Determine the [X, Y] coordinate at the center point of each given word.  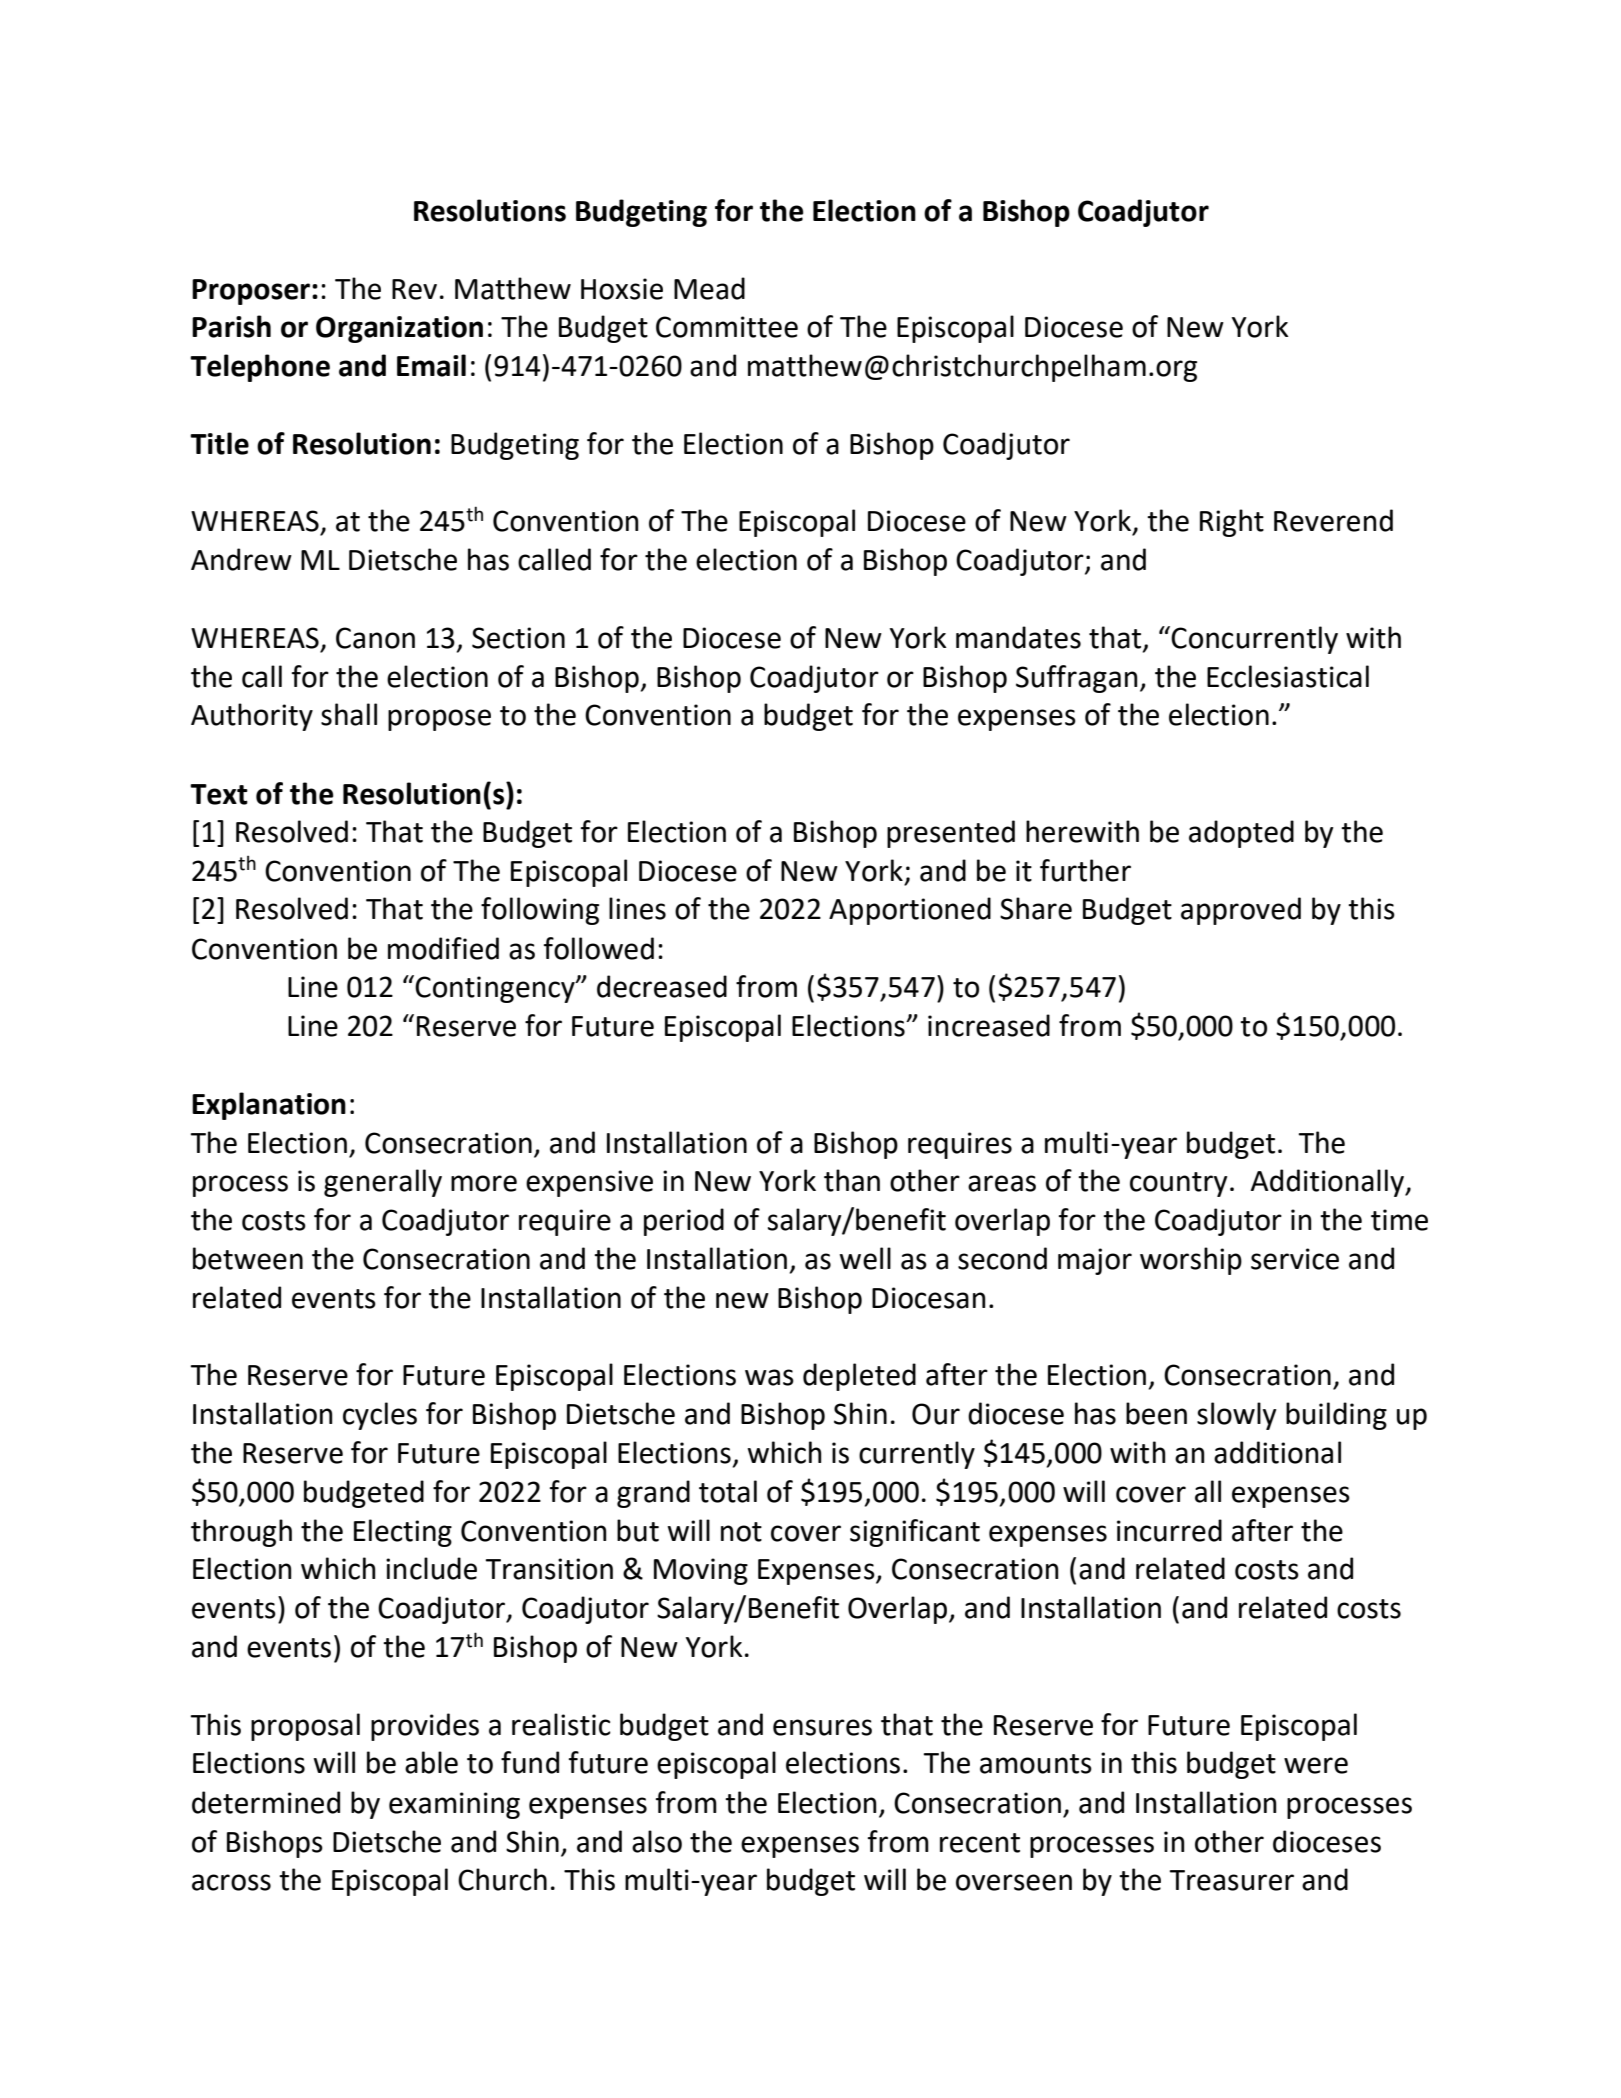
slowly [1237, 1416]
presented [951, 834]
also [657, 1841]
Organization [399, 329]
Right [1232, 523]
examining [454, 1805]
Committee [727, 327]
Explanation [269, 1106]
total [728, 1491]
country [1179, 1184]
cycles [380, 1416]
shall [349, 714]
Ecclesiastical [1288, 676]
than [852, 1180]
